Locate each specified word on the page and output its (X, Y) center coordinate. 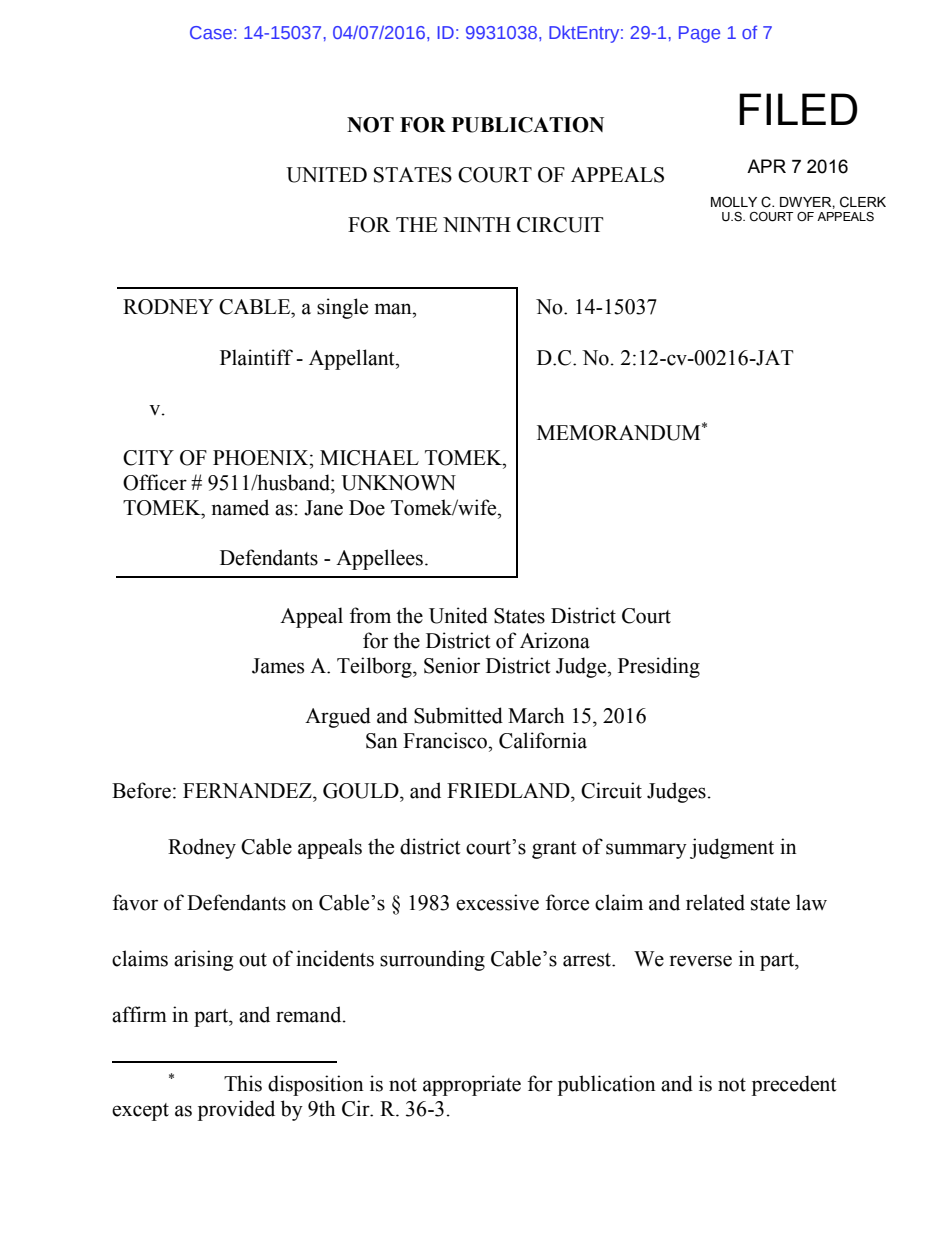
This (243, 1083)
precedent (794, 1085)
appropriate (472, 1085)
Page (699, 34)
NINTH (477, 224)
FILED (798, 109)
